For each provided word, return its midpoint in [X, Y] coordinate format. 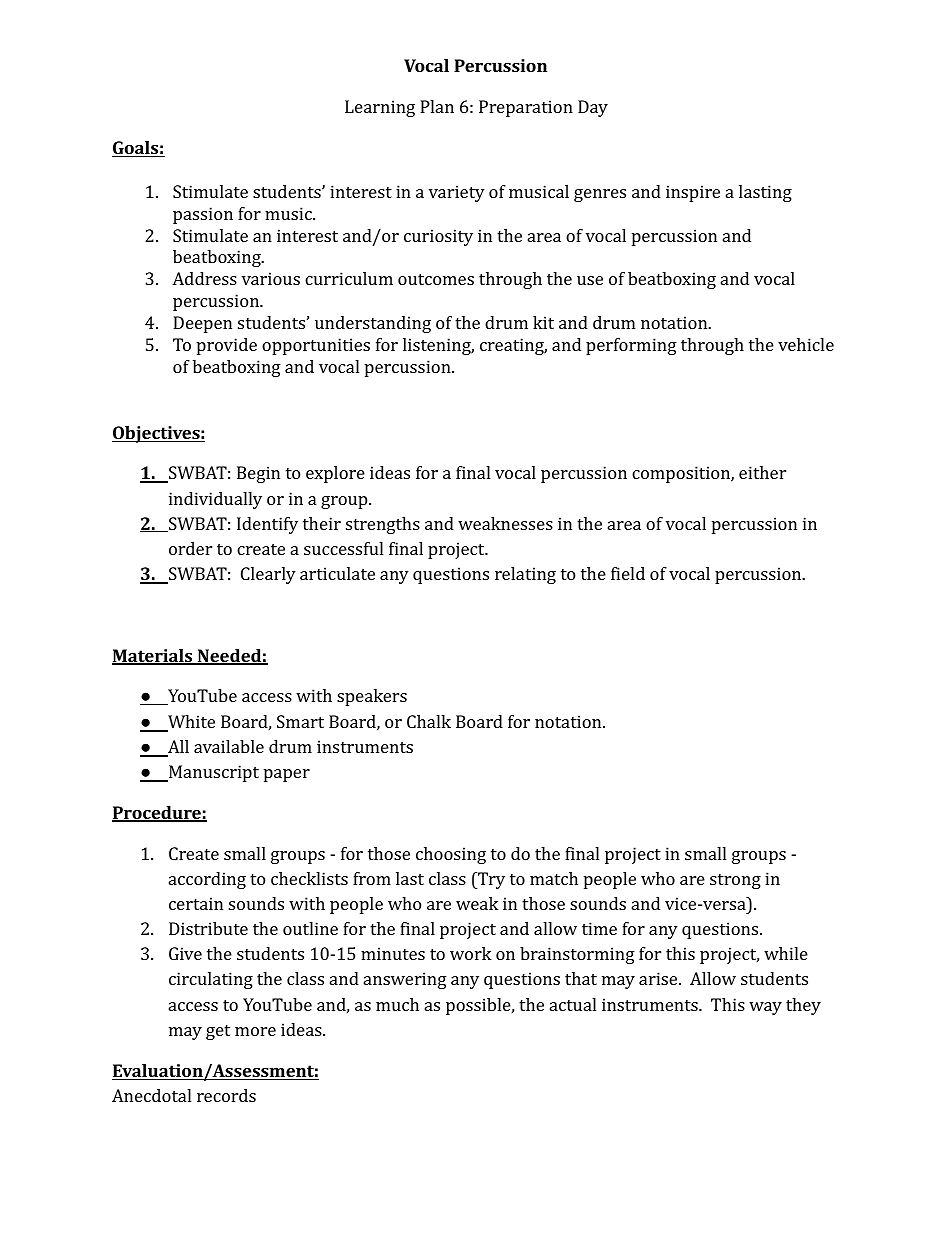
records [226, 1095]
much [397, 1004]
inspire [693, 193]
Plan [437, 106]
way [765, 1008]
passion [203, 215]
